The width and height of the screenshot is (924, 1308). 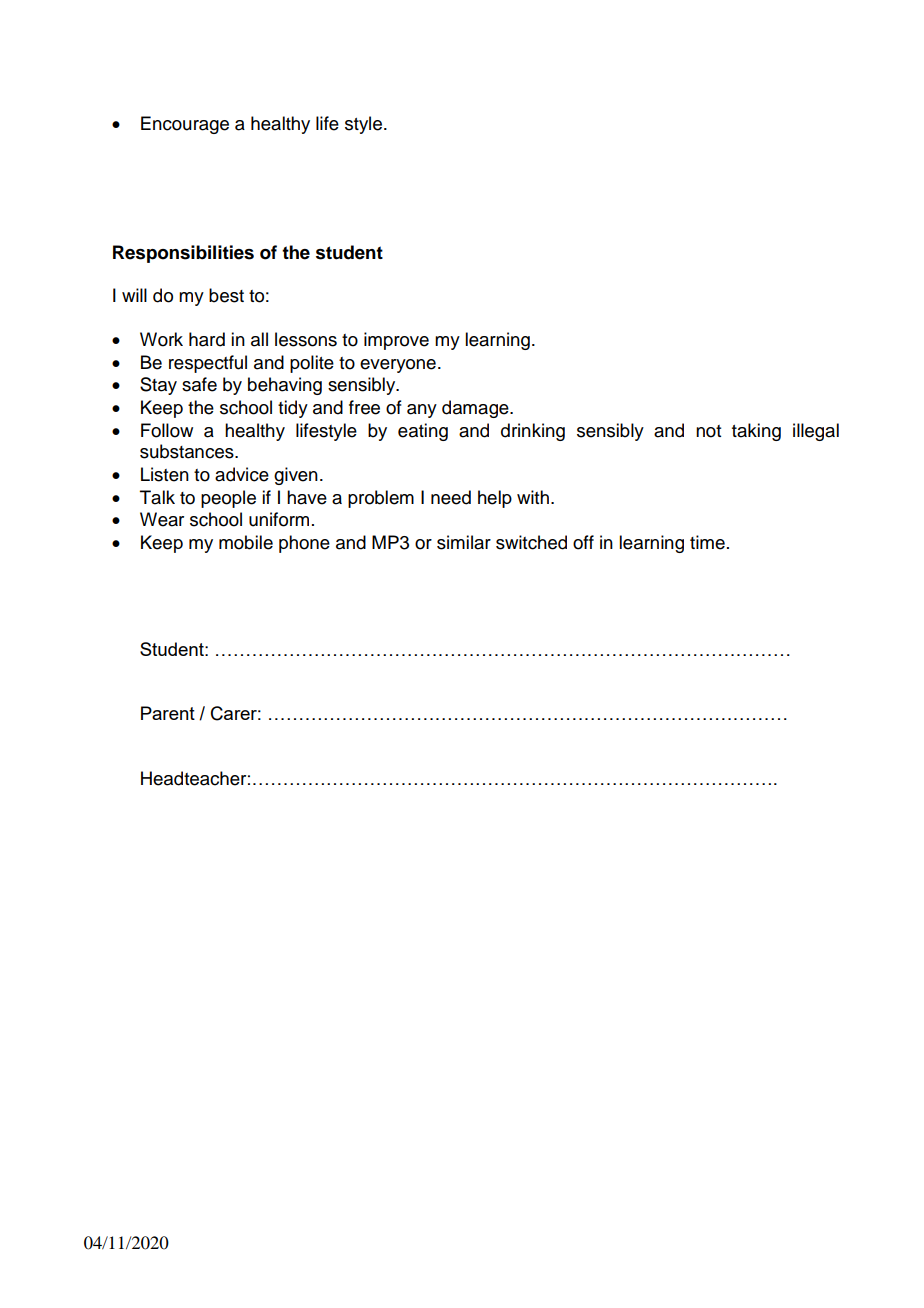 What do you see at coordinates (183, 254) in the screenshot?
I see `Responsibilities` at bounding box center [183, 254].
